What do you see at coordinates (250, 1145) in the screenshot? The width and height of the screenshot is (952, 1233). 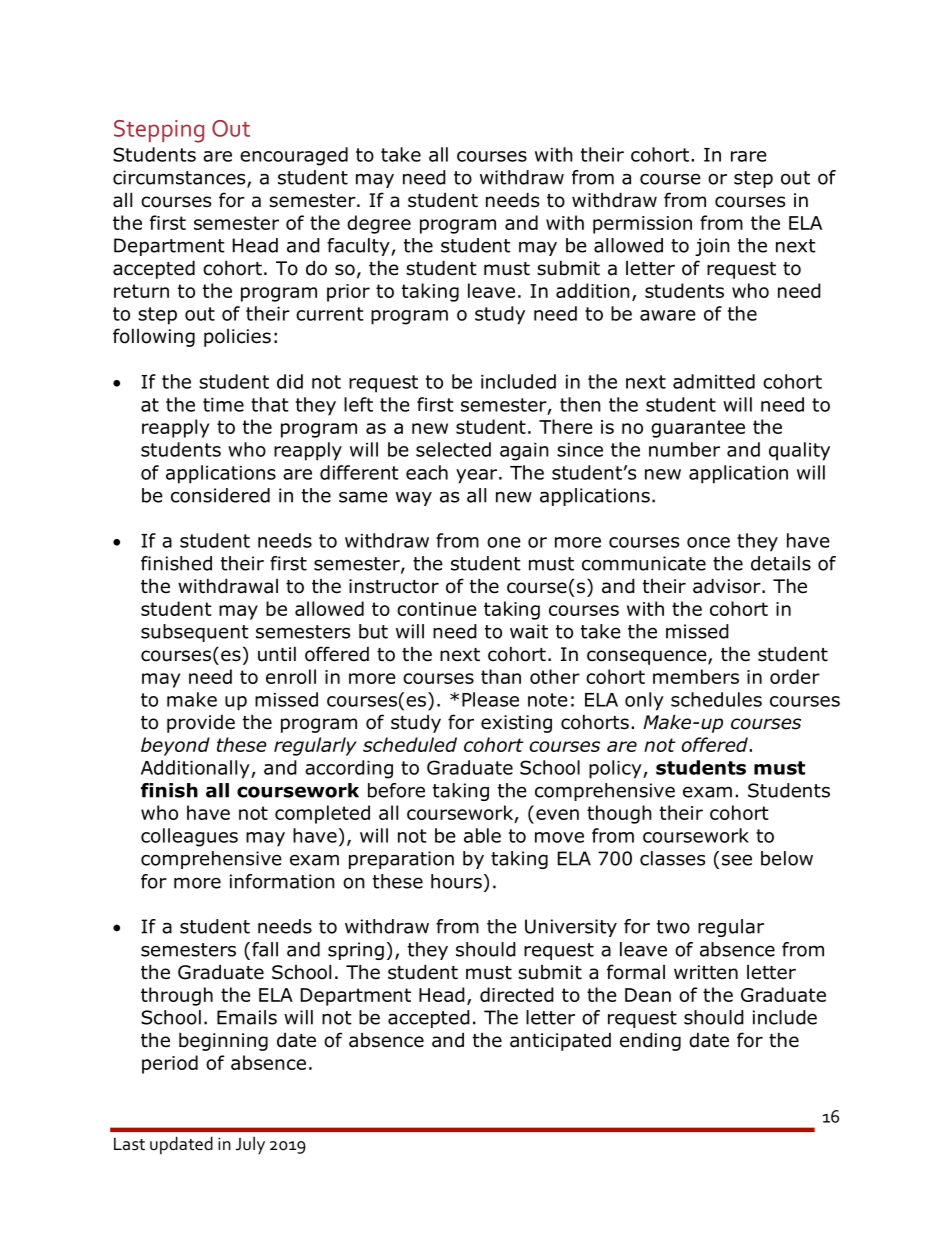 I see `July` at bounding box center [250, 1145].
